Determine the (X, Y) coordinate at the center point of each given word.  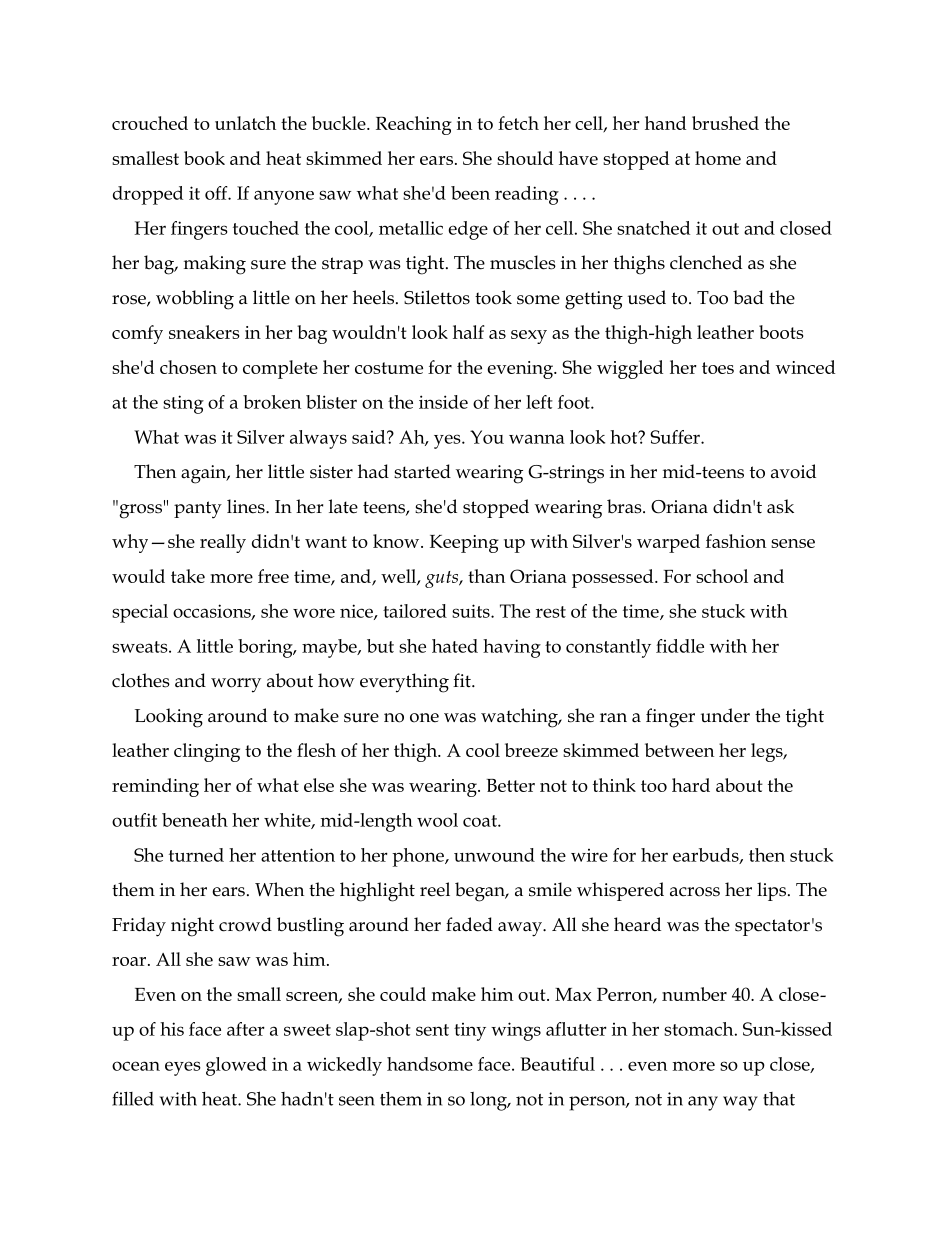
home (718, 158)
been (470, 193)
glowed (236, 1066)
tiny (470, 1032)
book (204, 158)
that (779, 1099)
